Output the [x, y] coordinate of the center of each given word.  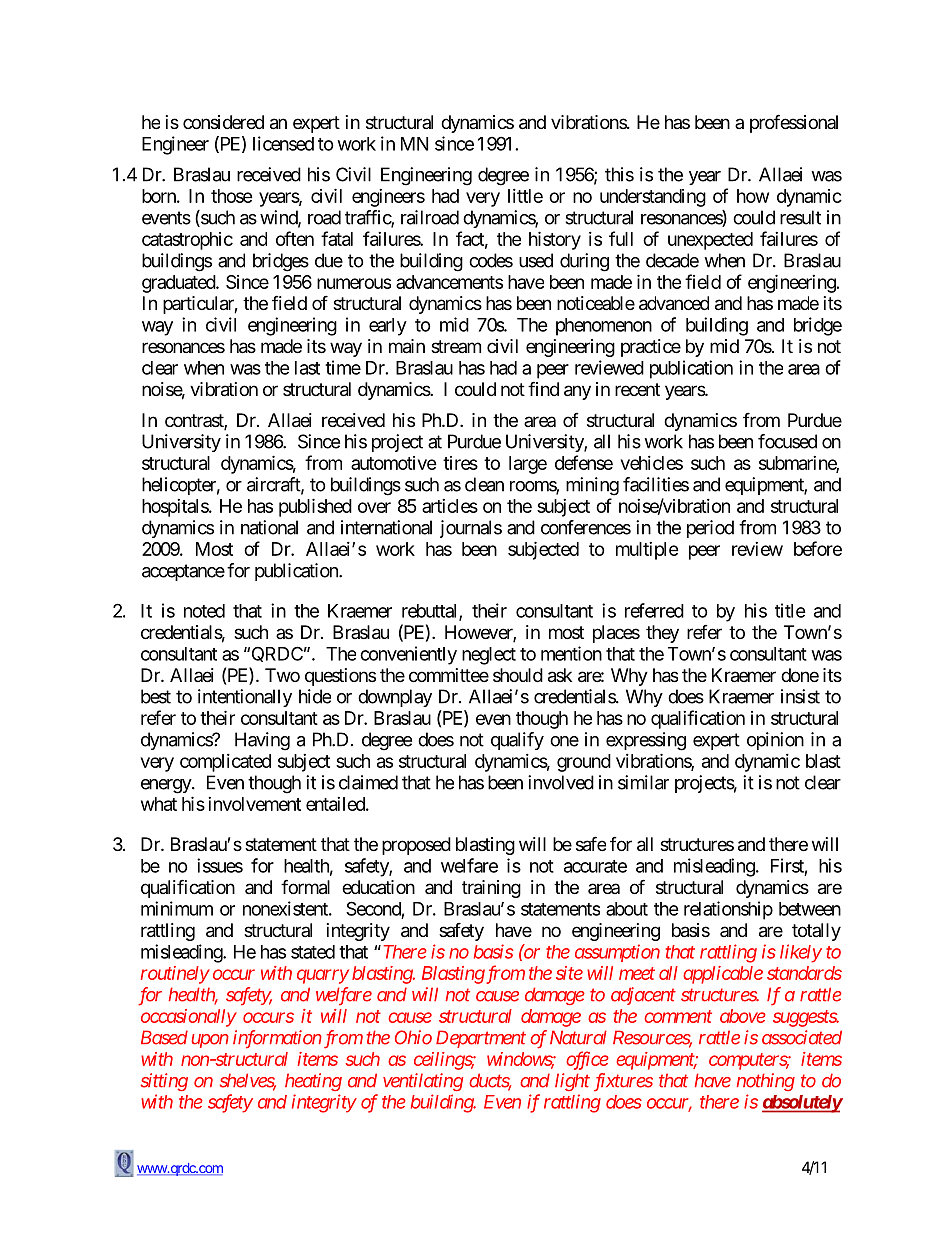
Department [481, 1039]
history [555, 240]
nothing [766, 1082]
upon [210, 1041]
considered [223, 122]
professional [794, 123]
